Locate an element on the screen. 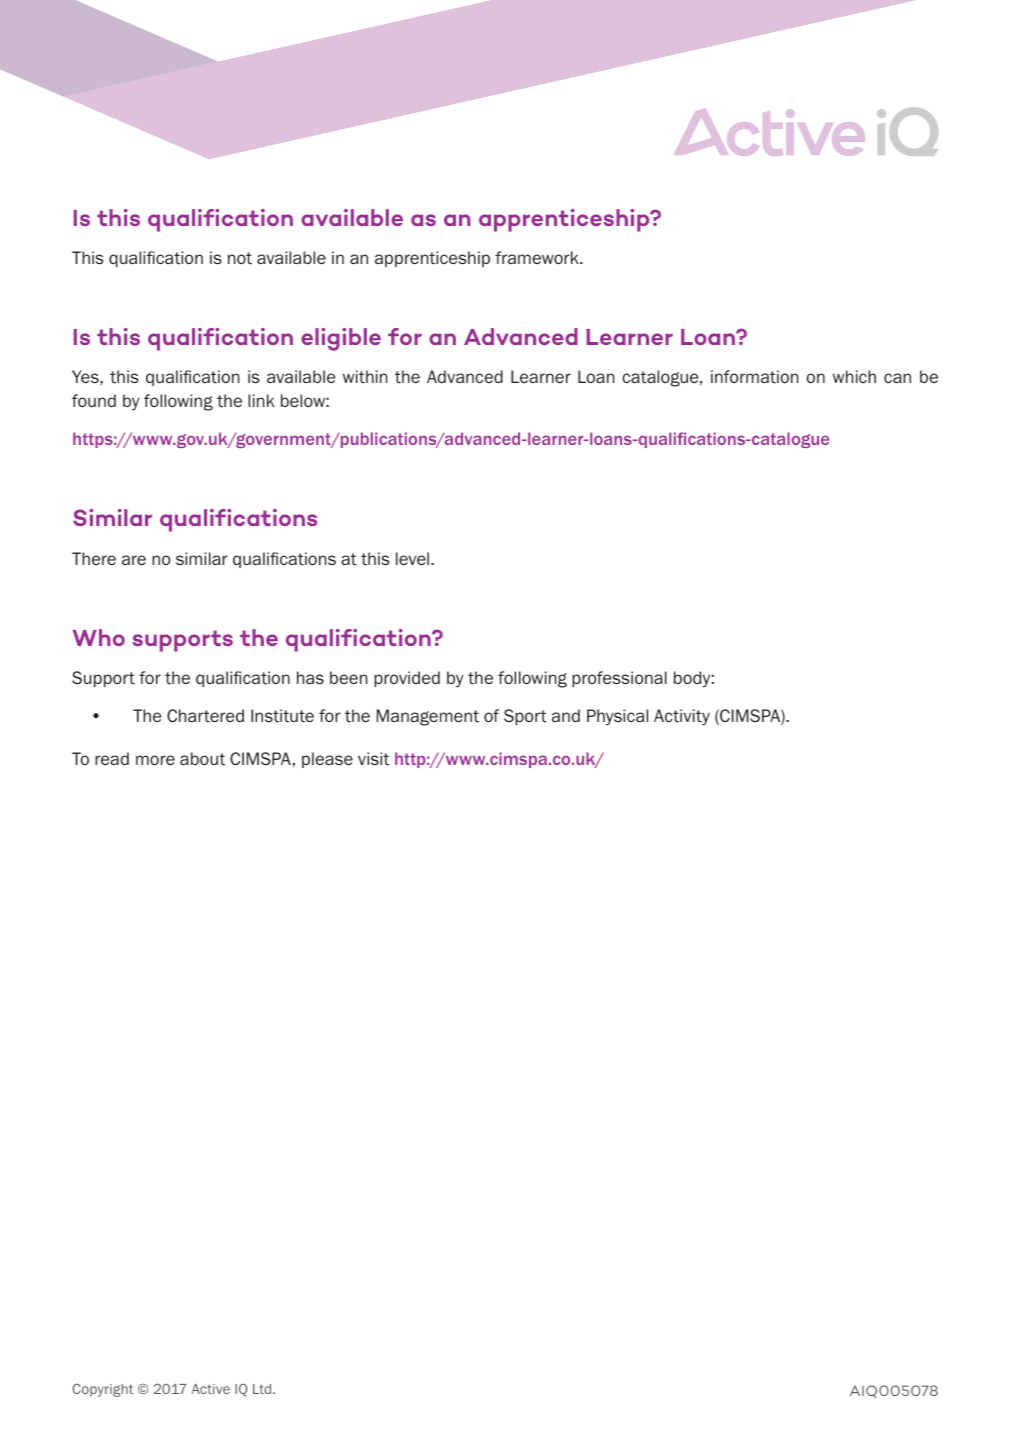 Image resolution: width=1011 pixels, height=1430 pixels. are is located at coordinates (134, 560).
